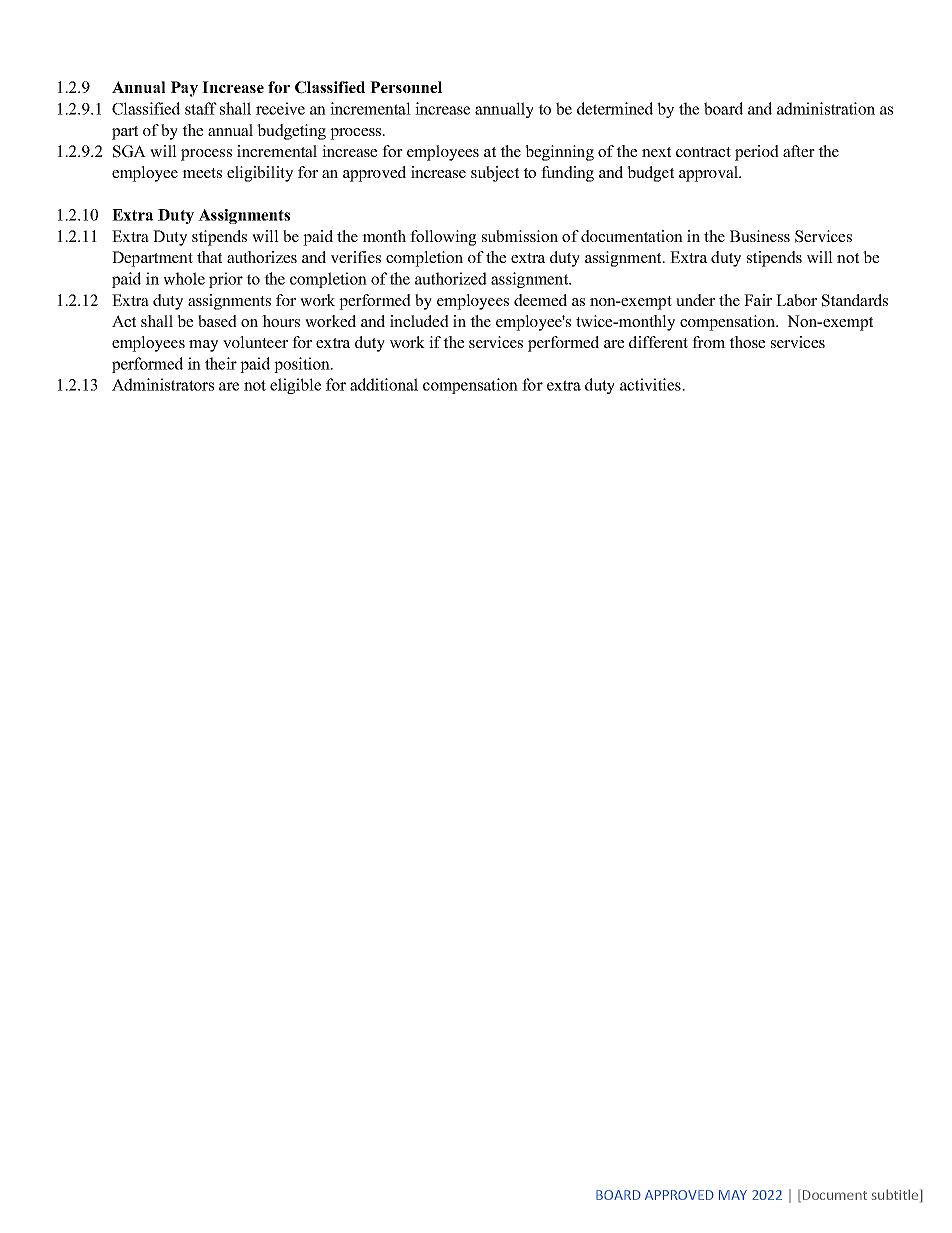 This page has height=1233, width=952. I want to click on Fair, so click(758, 300).
